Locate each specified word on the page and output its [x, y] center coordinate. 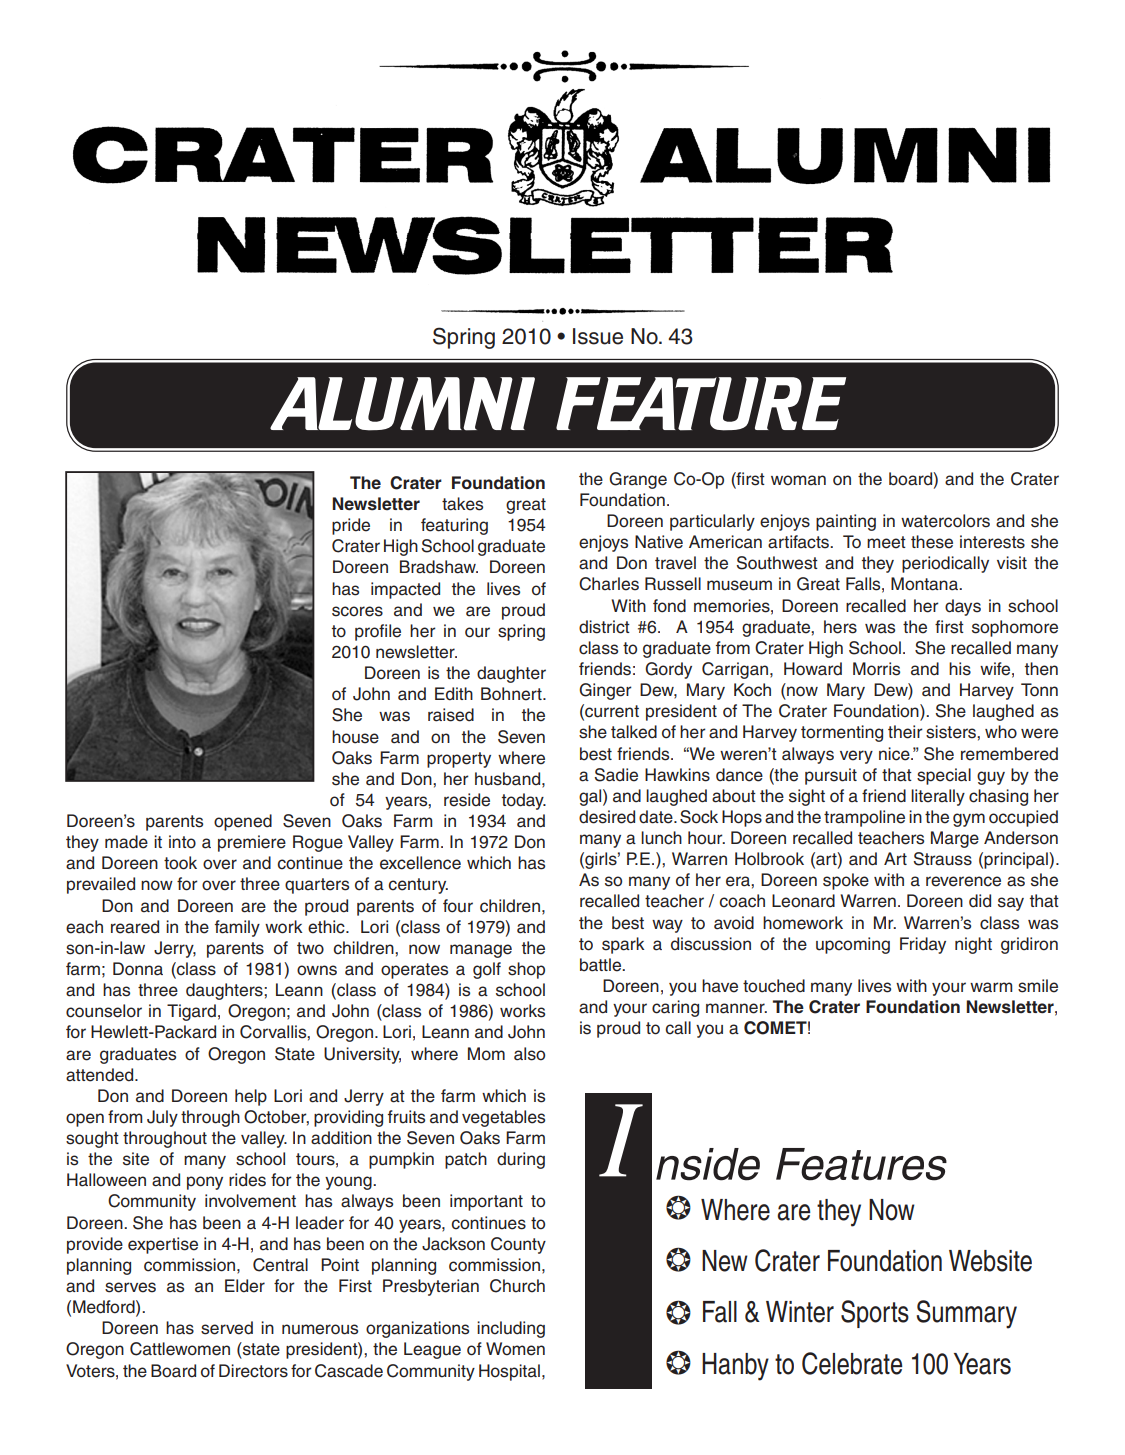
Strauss [943, 859]
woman [798, 480]
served [227, 1328]
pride [351, 526]
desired [607, 817]
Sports [875, 1314]
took [180, 863]
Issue [598, 336]
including [511, 1329]
